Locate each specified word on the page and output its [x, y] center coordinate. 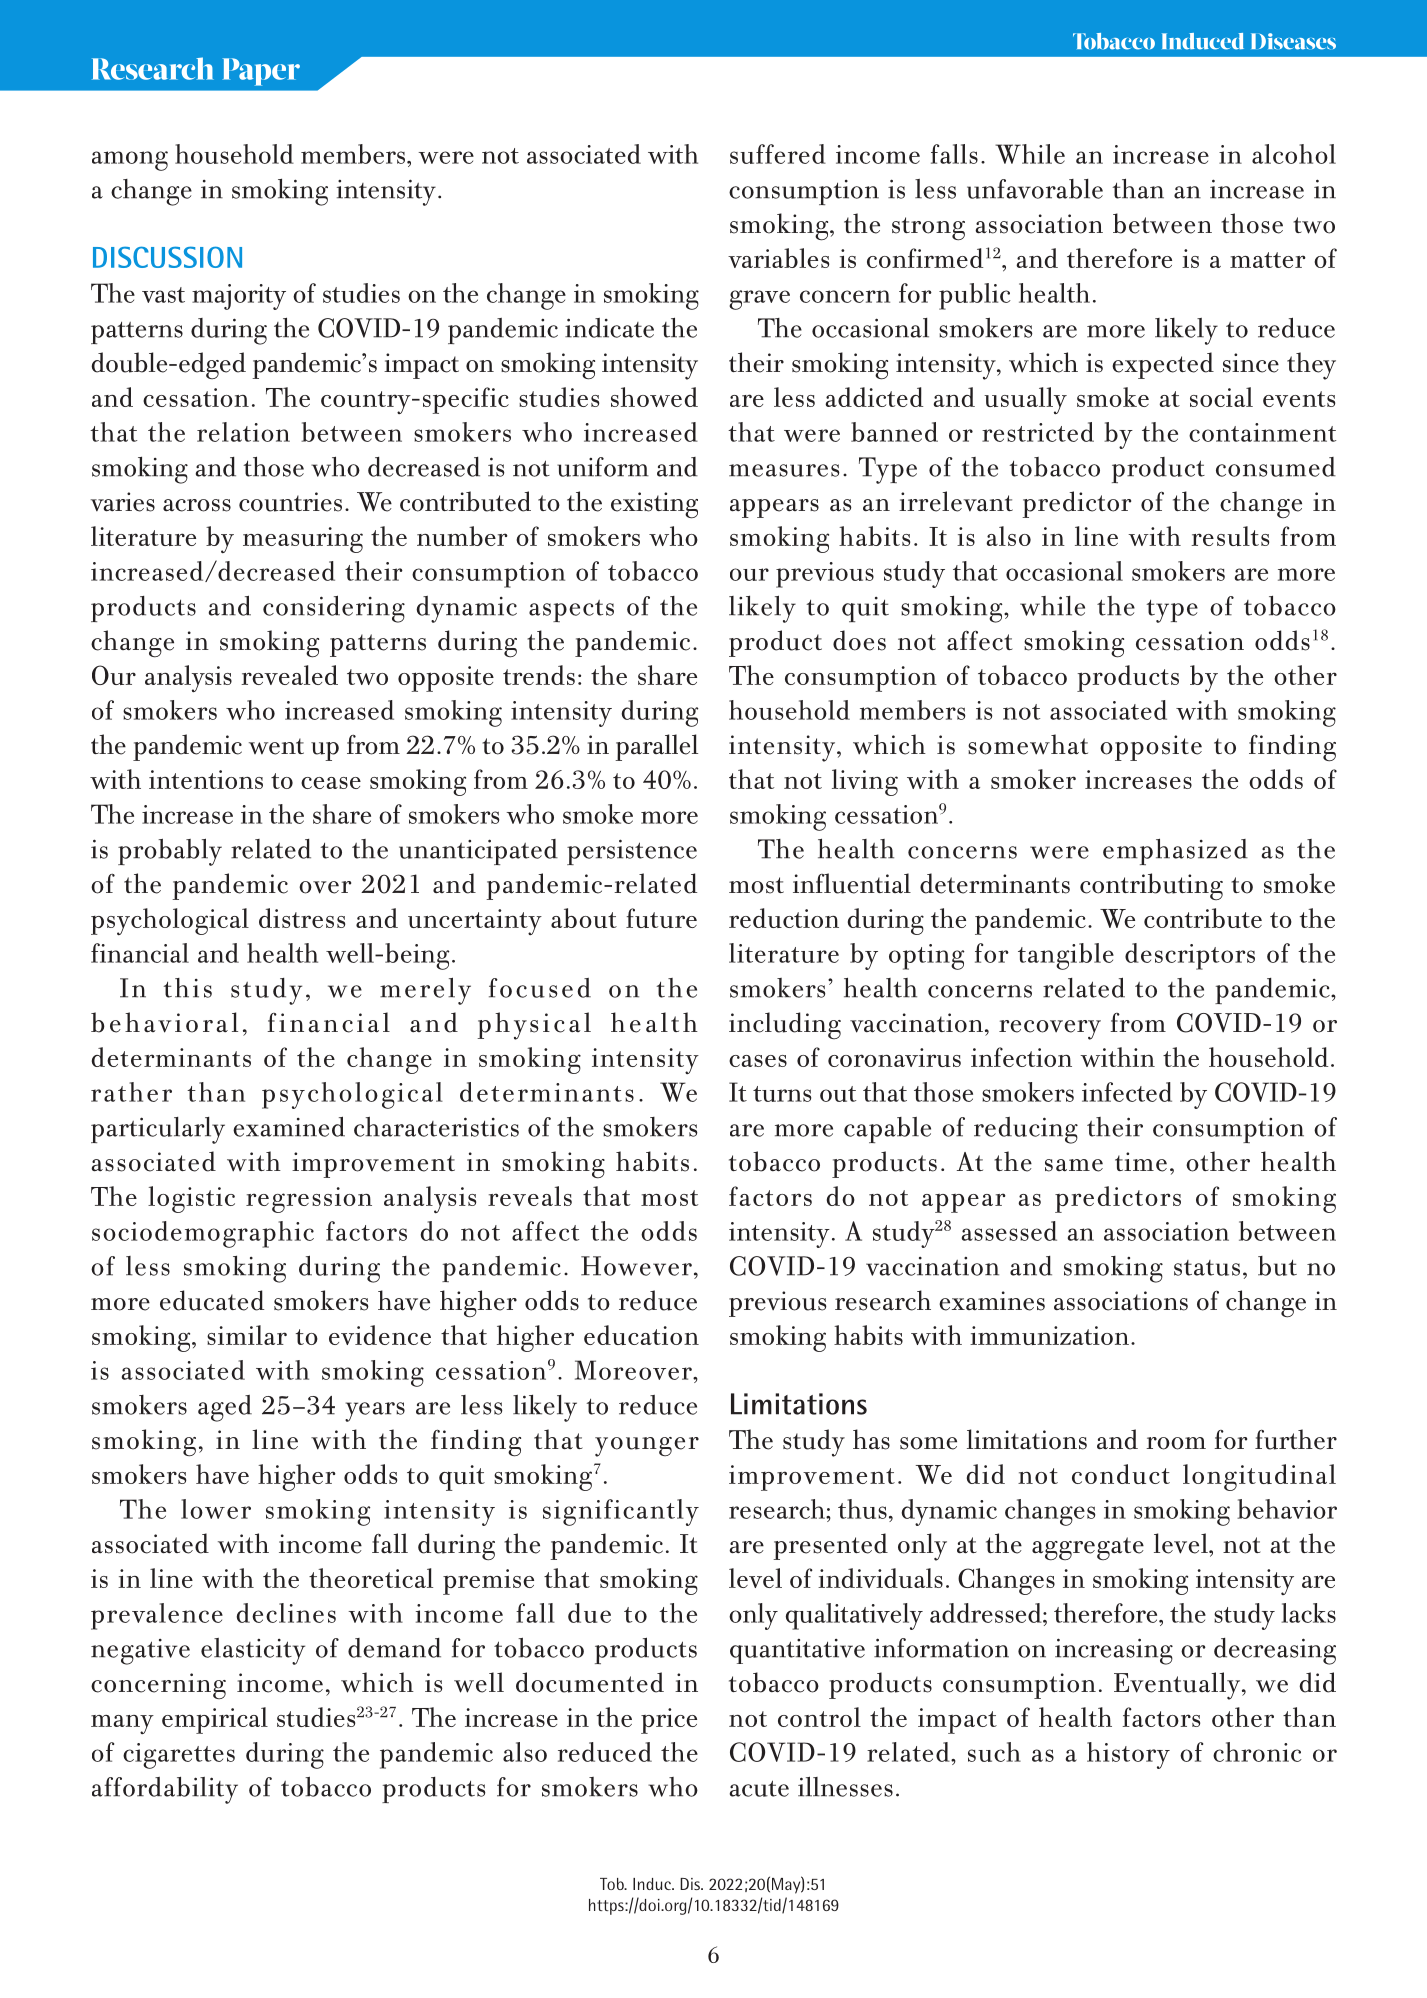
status [1207, 1268]
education [641, 1335]
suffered [778, 154]
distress [302, 918]
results [1230, 536]
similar [247, 1335]
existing [654, 505]
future [661, 918]
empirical [215, 1720]
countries [290, 502]
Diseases [1293, 41]
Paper [261, 72]
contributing [1151, 886]
